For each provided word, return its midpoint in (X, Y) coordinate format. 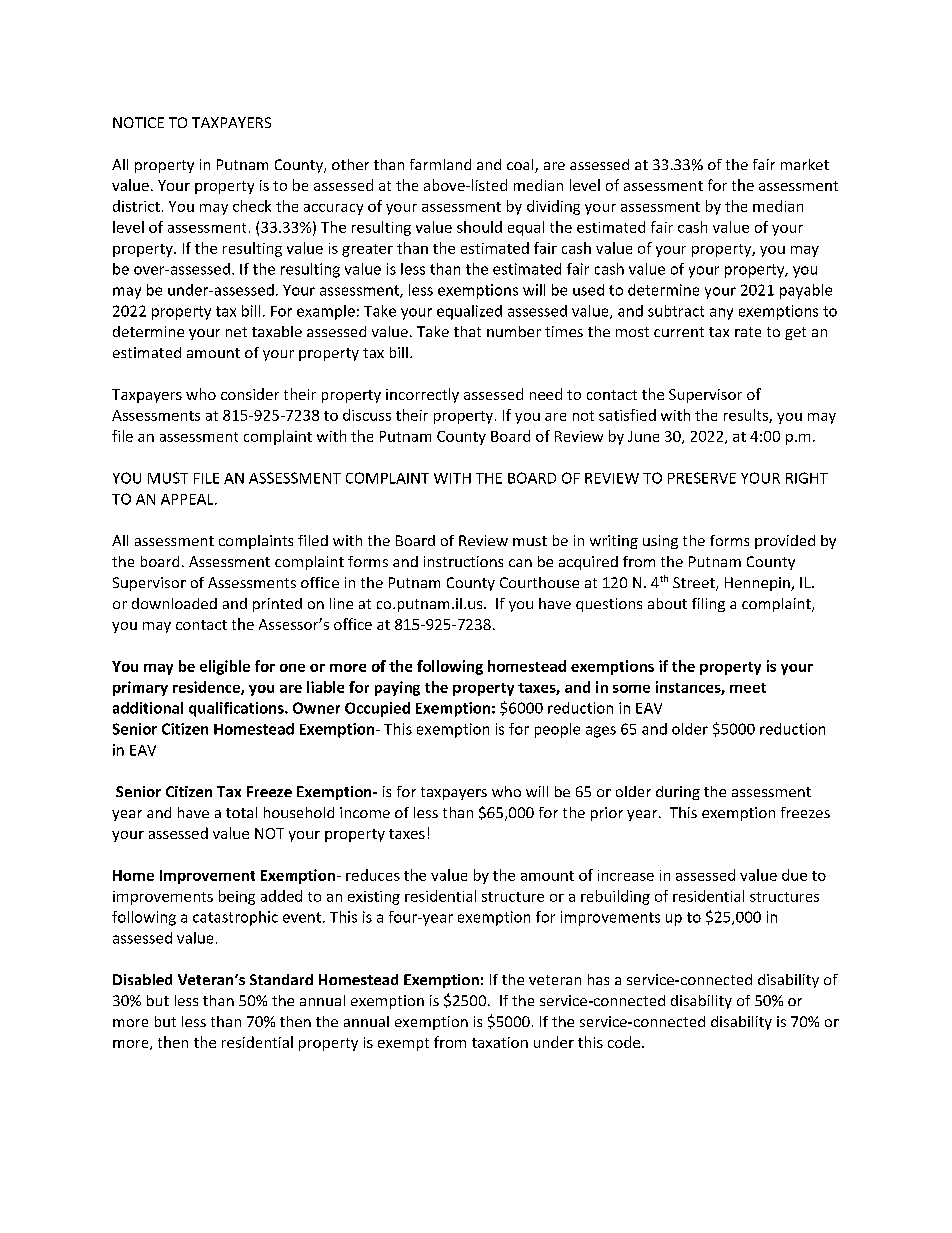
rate (748, 332)
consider (250, 394)
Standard (281, 979)
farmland (440, 164)
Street (695, 584)
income (365, 812)
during (678, 793)
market (805, 164)
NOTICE (138, 122)
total (241, 812)
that (467, 331)
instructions (463, 561)
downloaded (174, 603)
